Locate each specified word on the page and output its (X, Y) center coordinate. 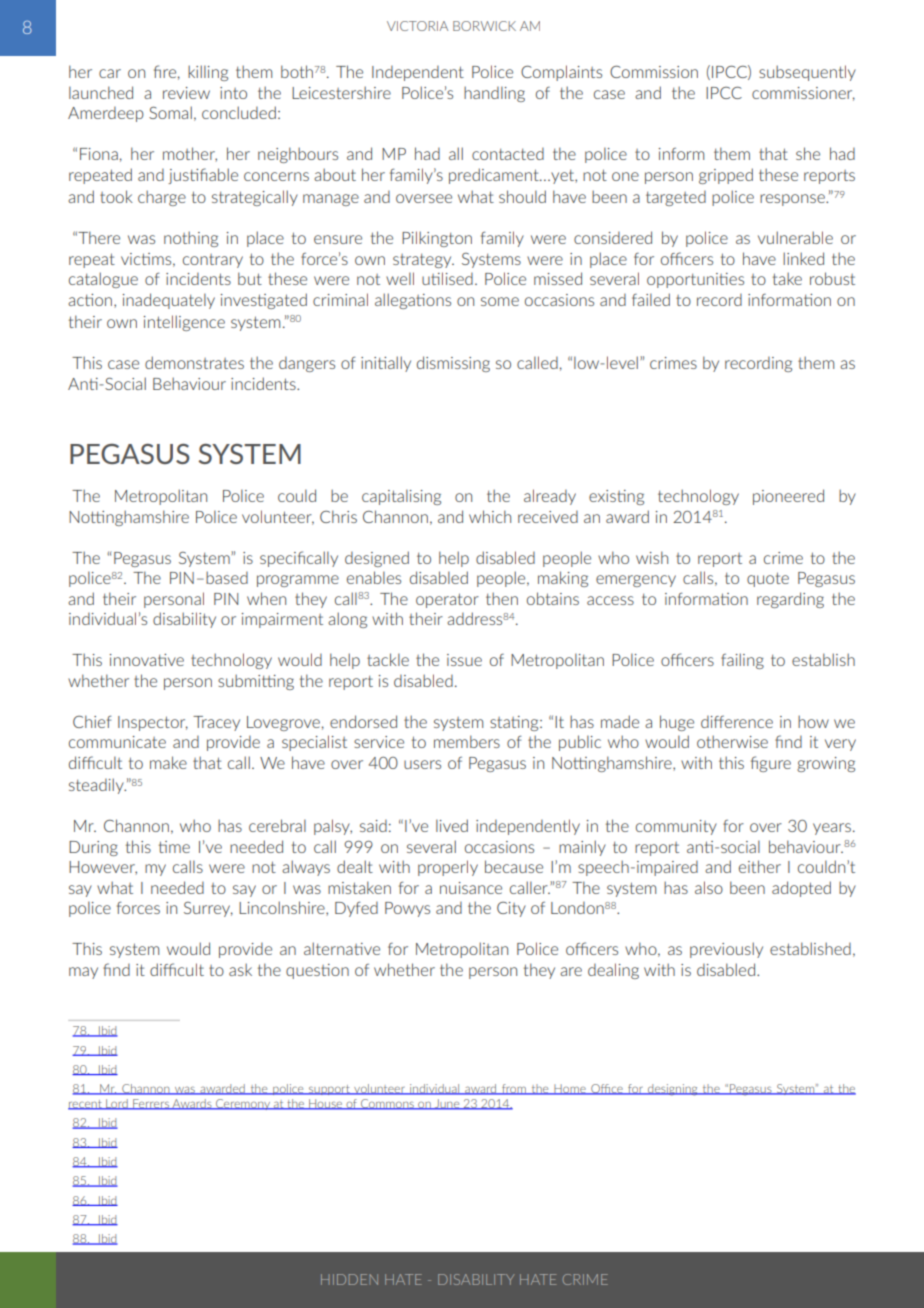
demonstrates (194, 362)
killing (208, 73)
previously (726, 950)
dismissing (453, 364)
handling (494, 94)
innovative (147, 660)
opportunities (695, 280)
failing (742, 661)
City (511, 909)
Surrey (208, 909)
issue (464, 660)
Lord (117, 1104)
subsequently (807, 73)
